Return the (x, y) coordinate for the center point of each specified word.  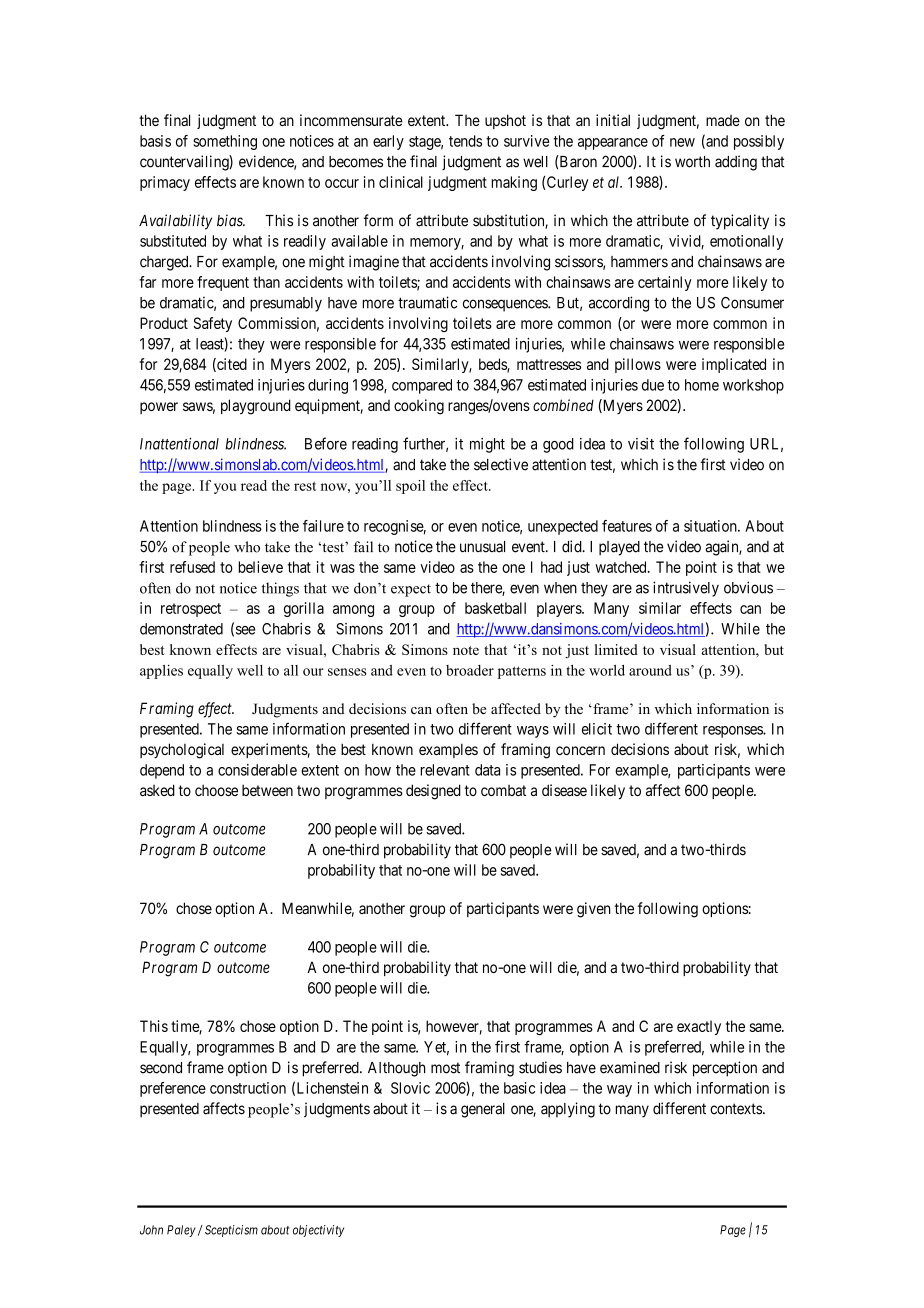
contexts (736, 1109)
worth (692, 162)
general (483, 1110)
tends (465, 141)
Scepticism (230, 1231)
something (225, 142)
